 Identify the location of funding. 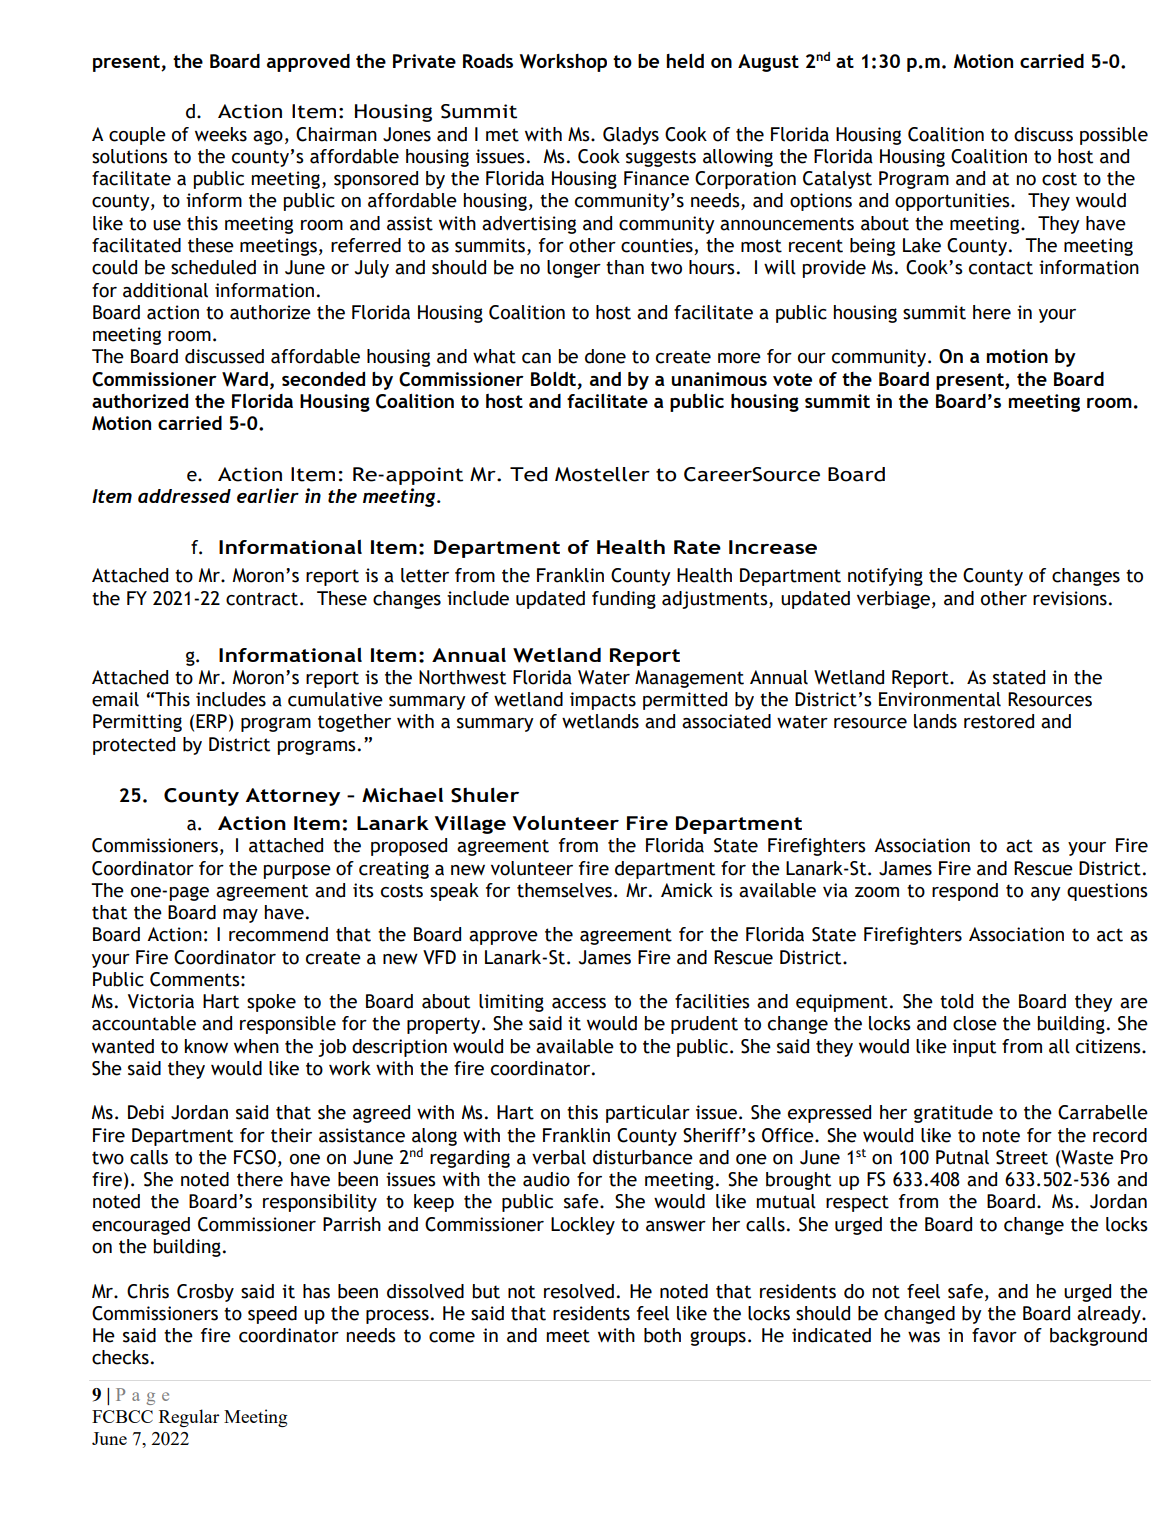
(624, 600).
